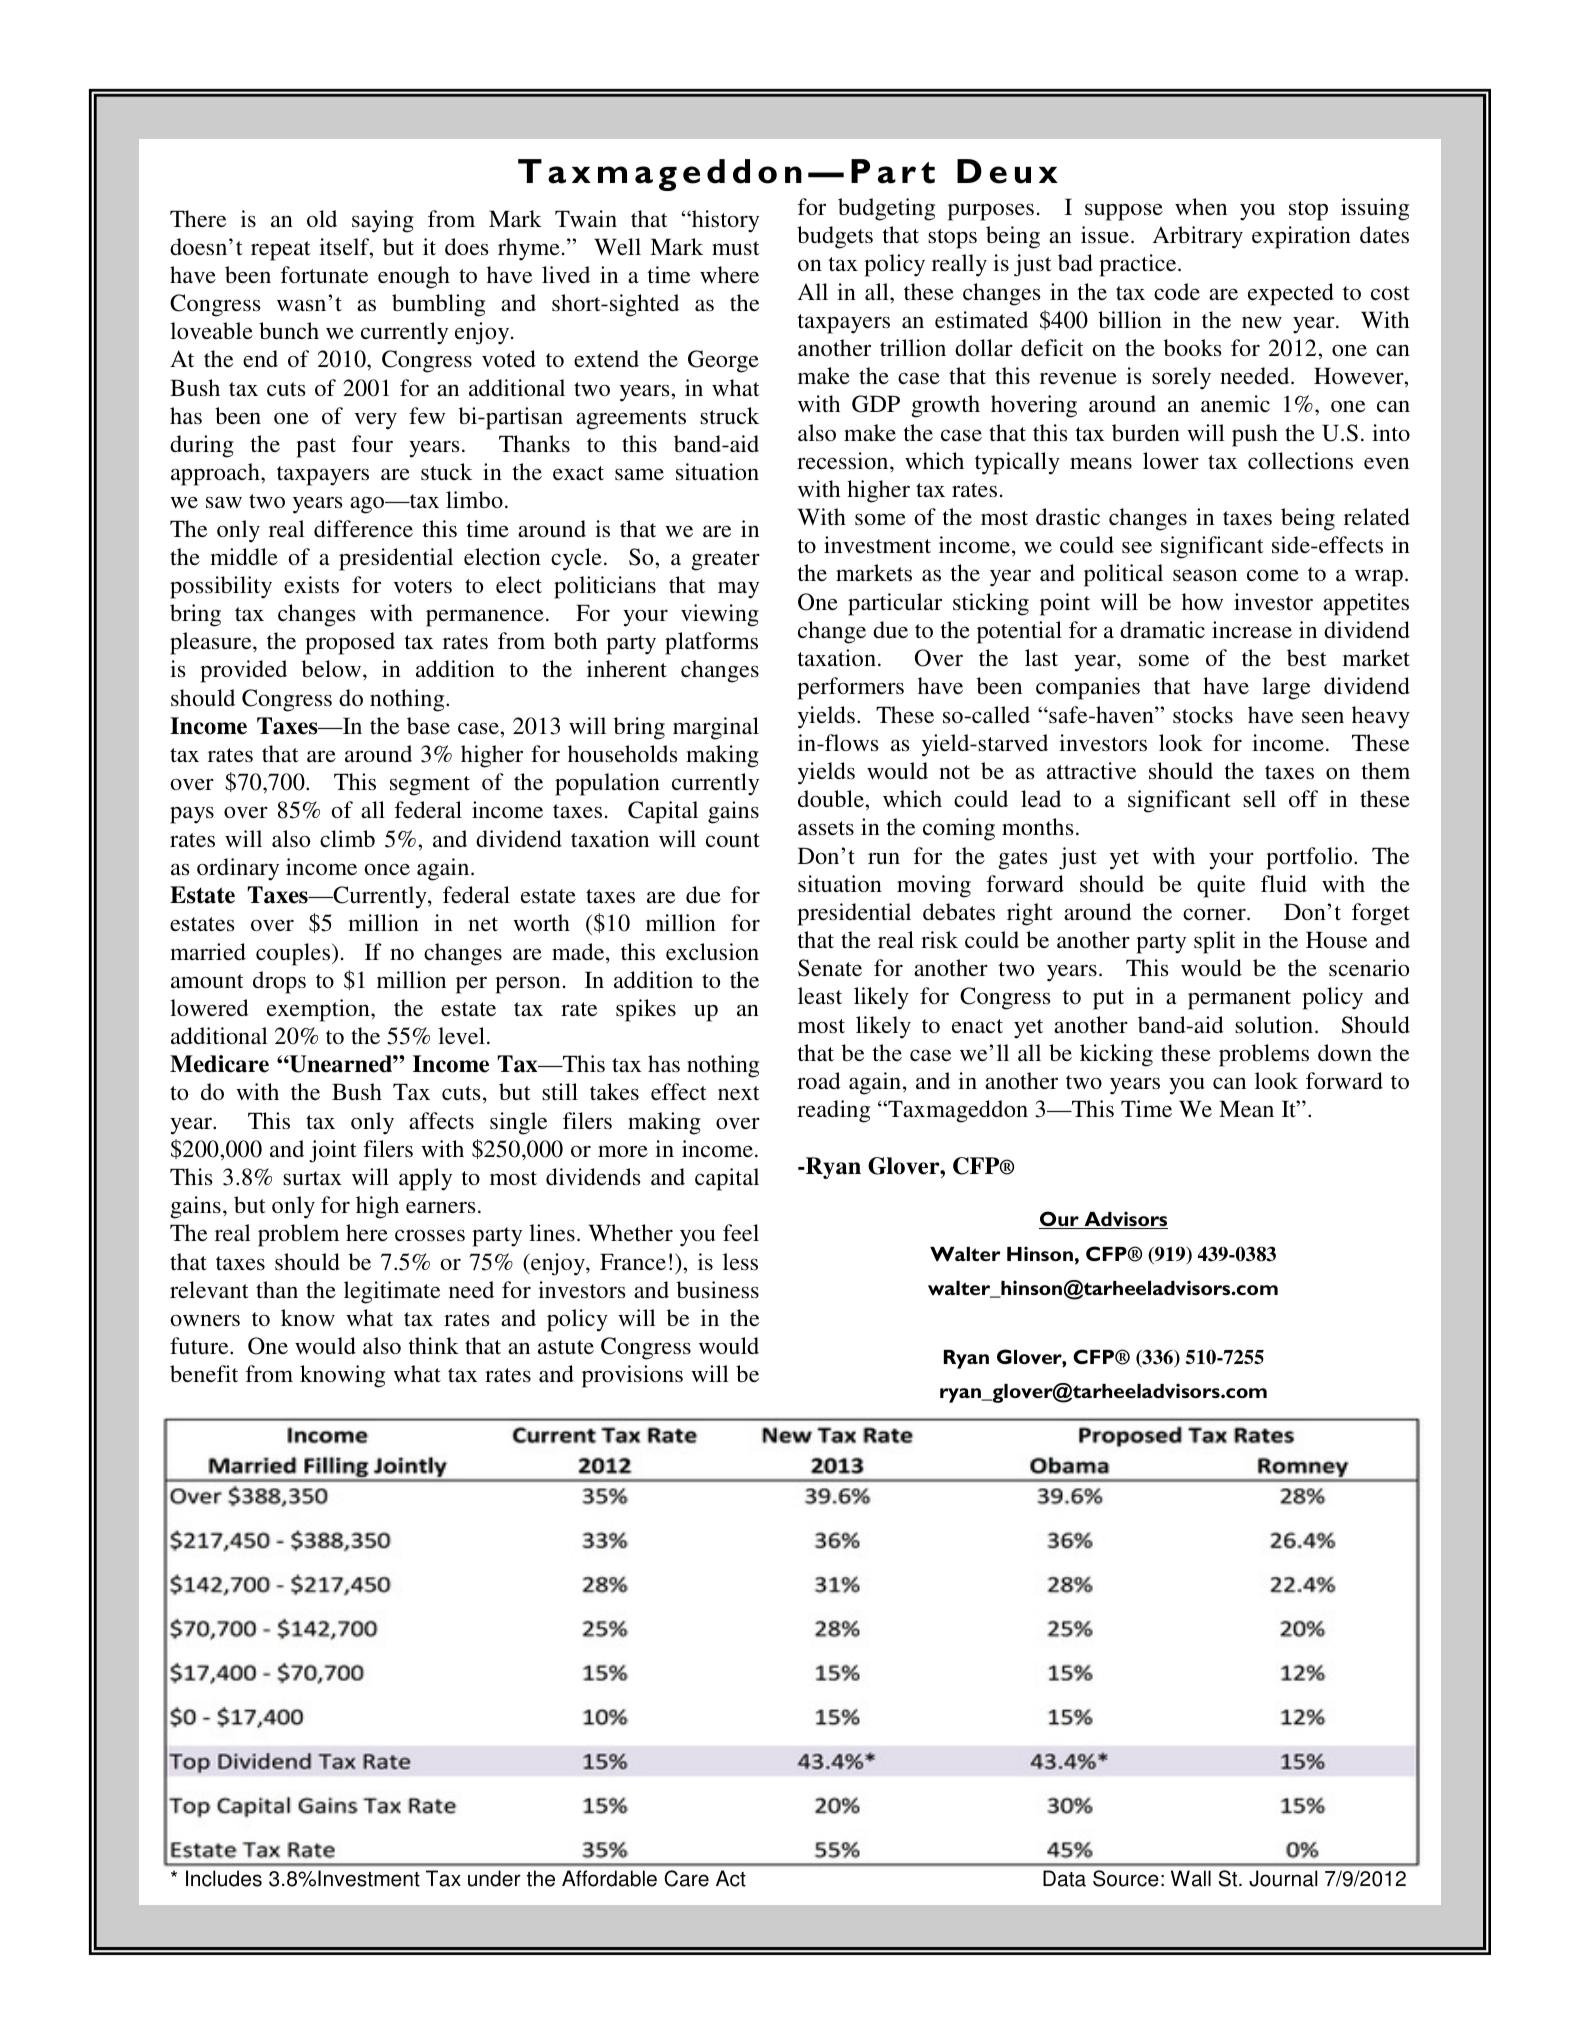 The width and height of the page is (1580, 2044). Describe the element at coordinates (319, 1010) in the page. I see `exemption` at that location.
